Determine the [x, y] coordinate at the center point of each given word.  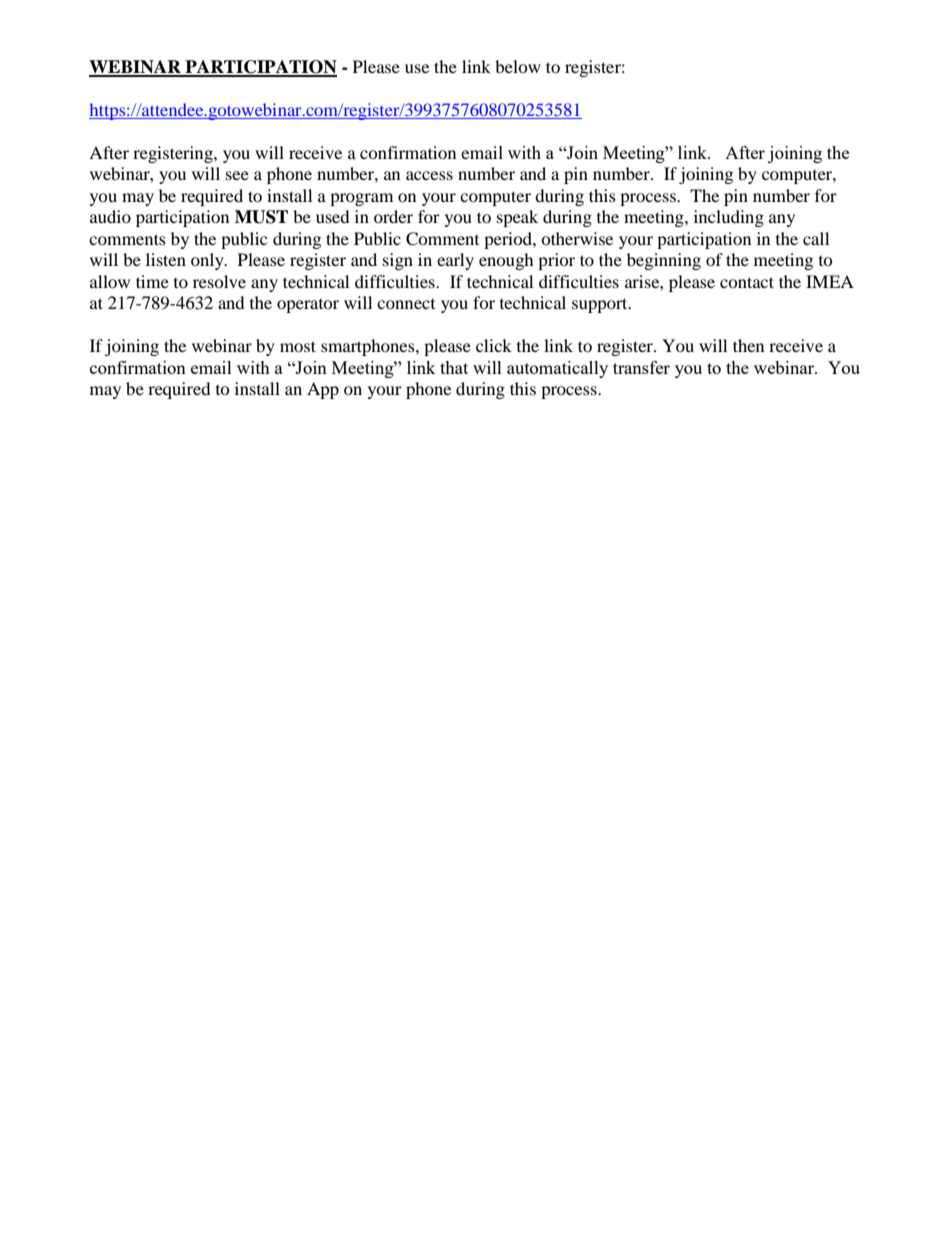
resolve [219, 281]
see [237, 175]
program [361, 199]
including [729, 218]
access [429, 175]
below [518, 66]
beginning [664, 261]
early [455, 261]
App [323, 390]
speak [517, 218]
